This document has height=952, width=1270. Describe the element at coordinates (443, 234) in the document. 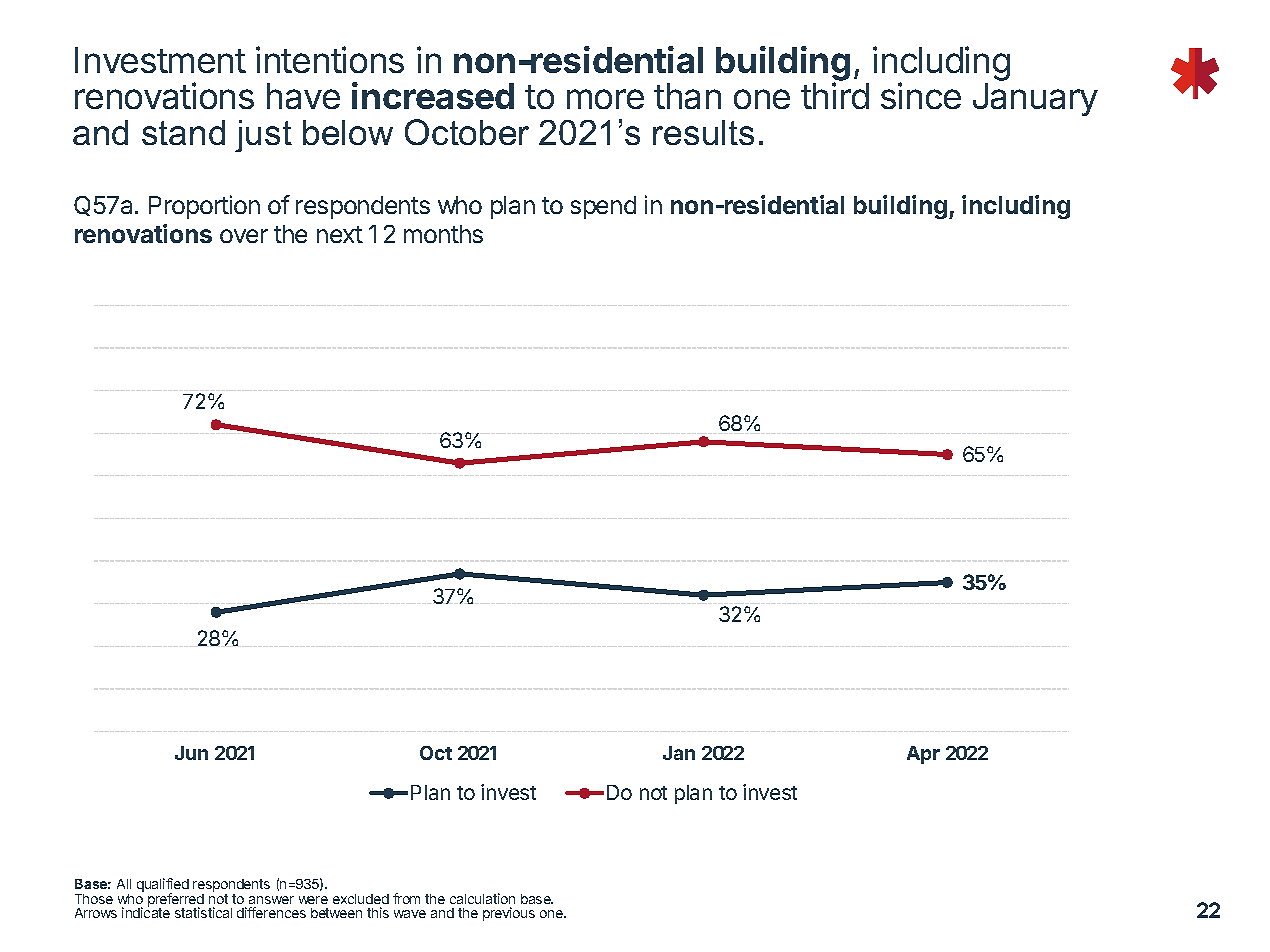

I see `months` at that location.
